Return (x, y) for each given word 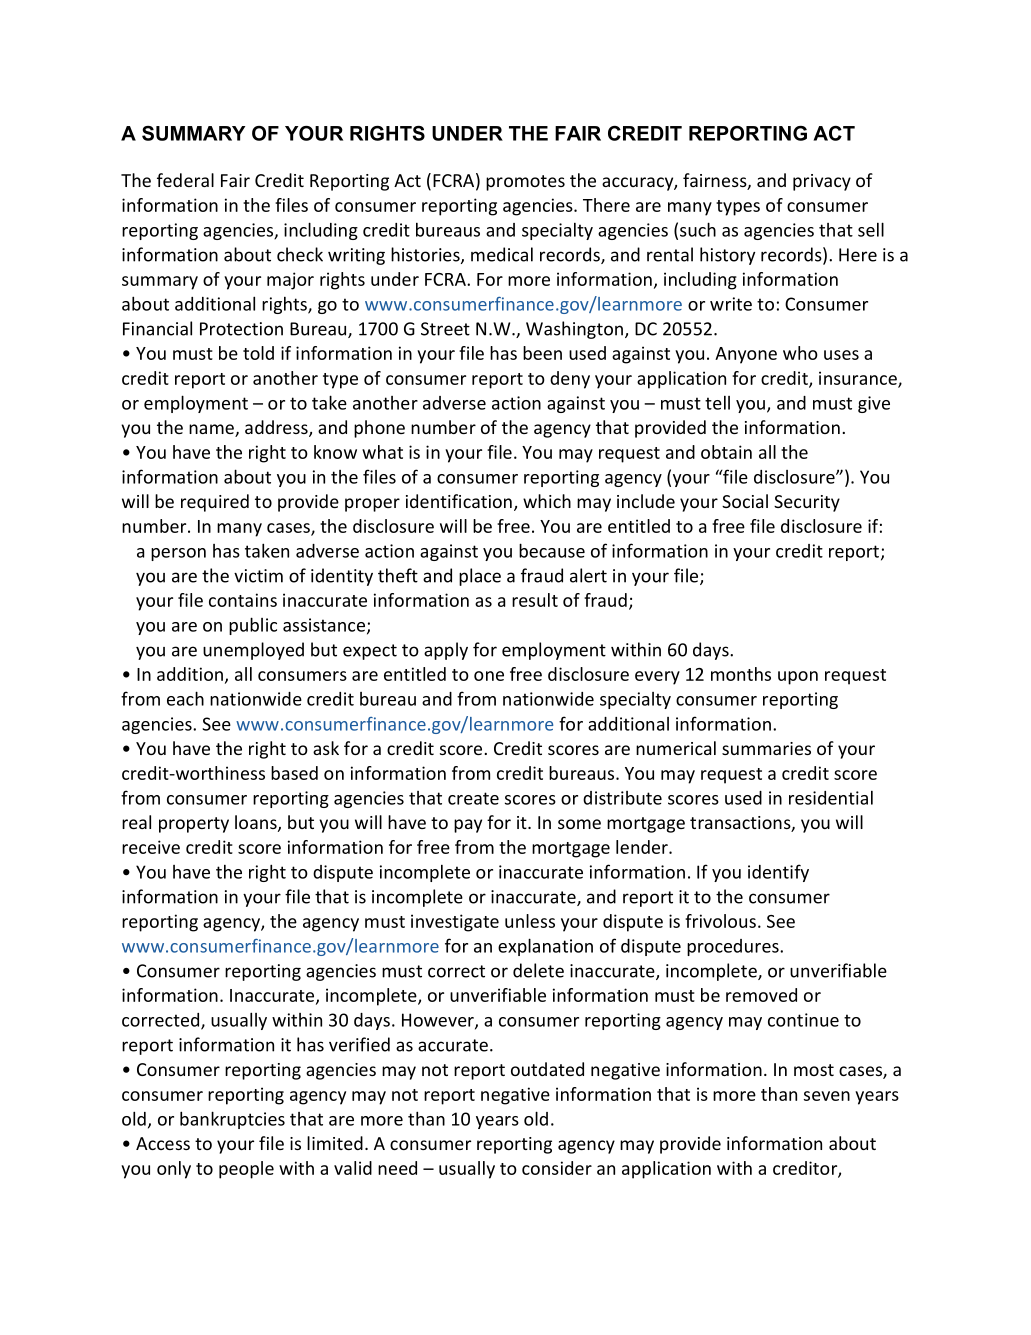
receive (151, 847)
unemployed (253, 651)
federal (185, 180)
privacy (822, 182)
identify (778, 873)
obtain (726, 452)
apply (446, 651)
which (547, 501)
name (212, 430)
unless (530, 921)
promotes (525, 183)
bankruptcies (232, 1120)
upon (798, 678)
